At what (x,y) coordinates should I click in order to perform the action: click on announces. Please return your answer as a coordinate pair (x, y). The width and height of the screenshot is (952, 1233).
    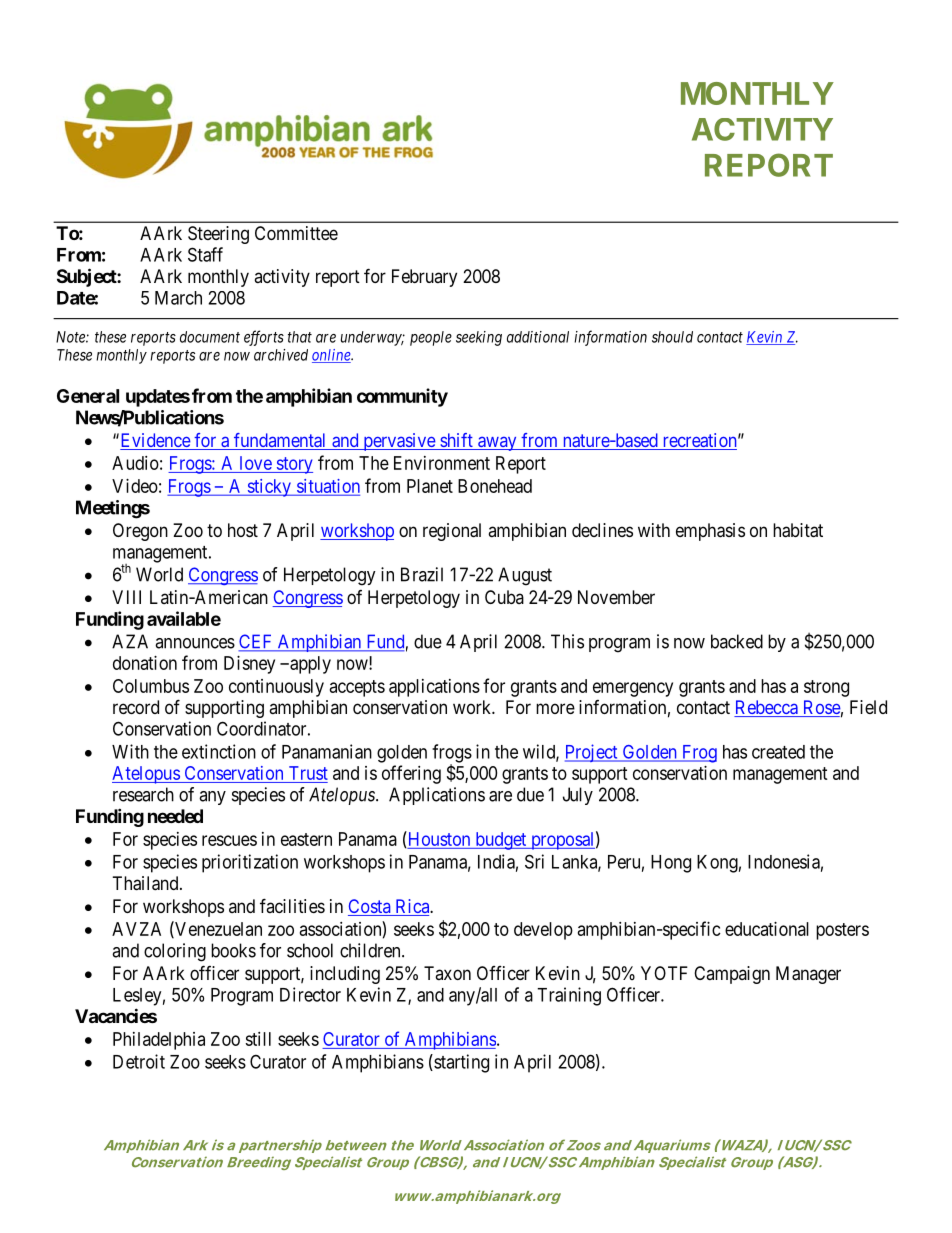
    Looking at the image, I should click on (195, 643).
